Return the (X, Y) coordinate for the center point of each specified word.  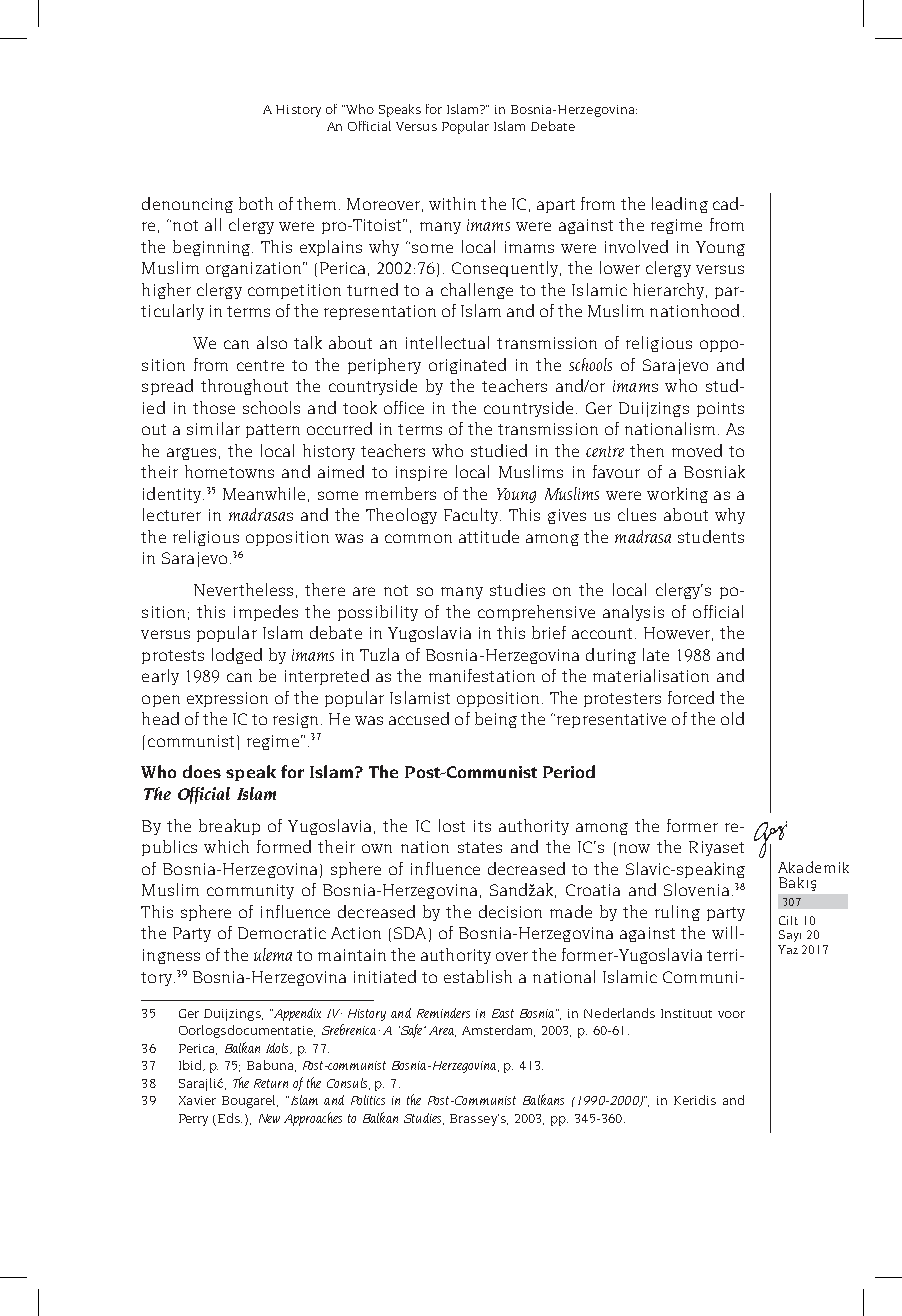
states (480, 847)
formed (284, 846)
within (452, 203)
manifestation (482, 675)
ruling (677, 913)
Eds (230, 1118)
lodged (237, 656)
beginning (211, 248)
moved (697, 450)
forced (691, 697)
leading (680, 205)
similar (213, 428)
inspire (421, 473)
